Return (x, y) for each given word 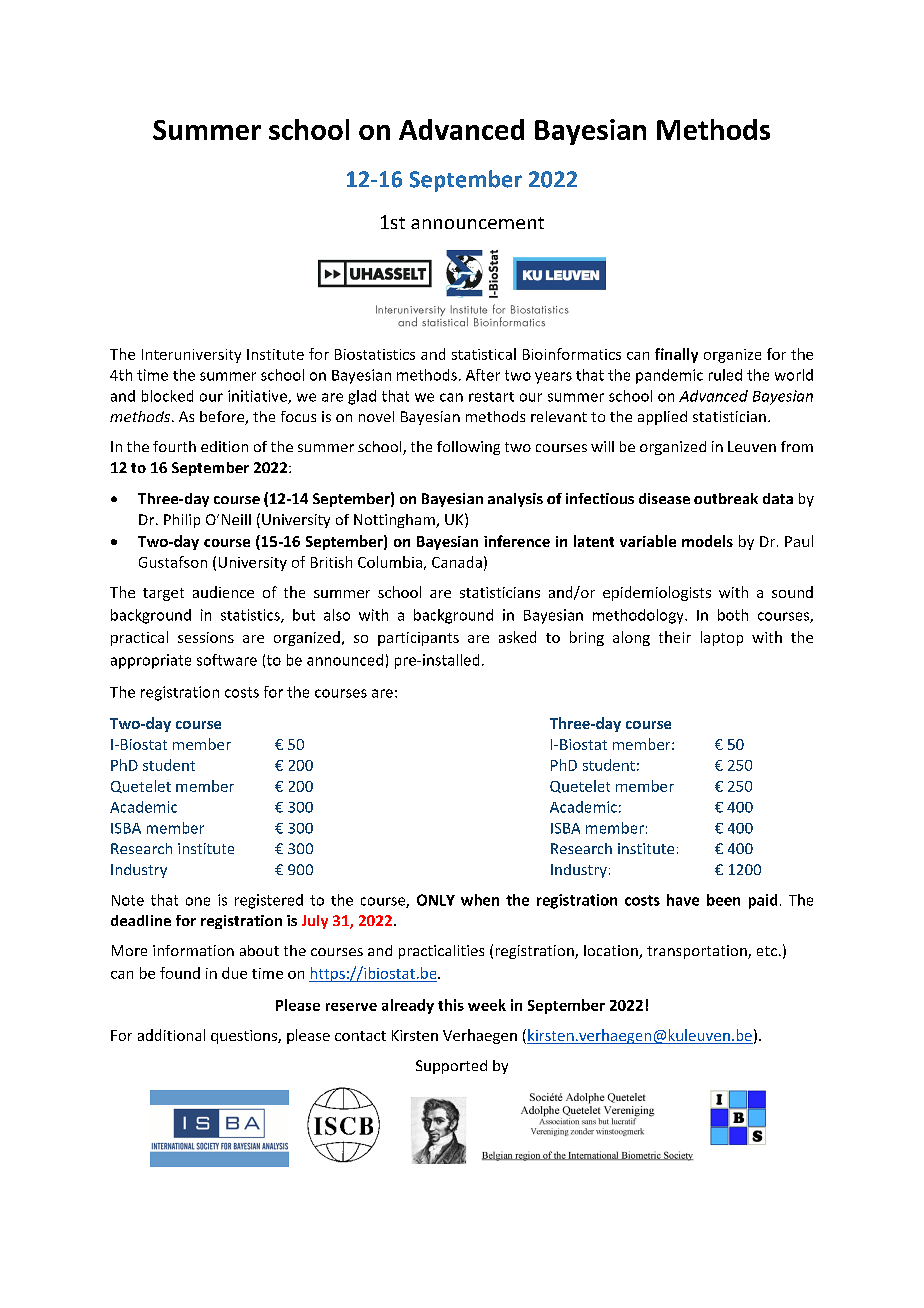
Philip (182, 521)
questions (245, 1037)
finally (676, 355)
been (723, 900)
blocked (167, 396)
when (480, 900)
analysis (515, 500)
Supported (451, 1067)
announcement (477, 223)
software (227, 660)
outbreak (726, 498)
